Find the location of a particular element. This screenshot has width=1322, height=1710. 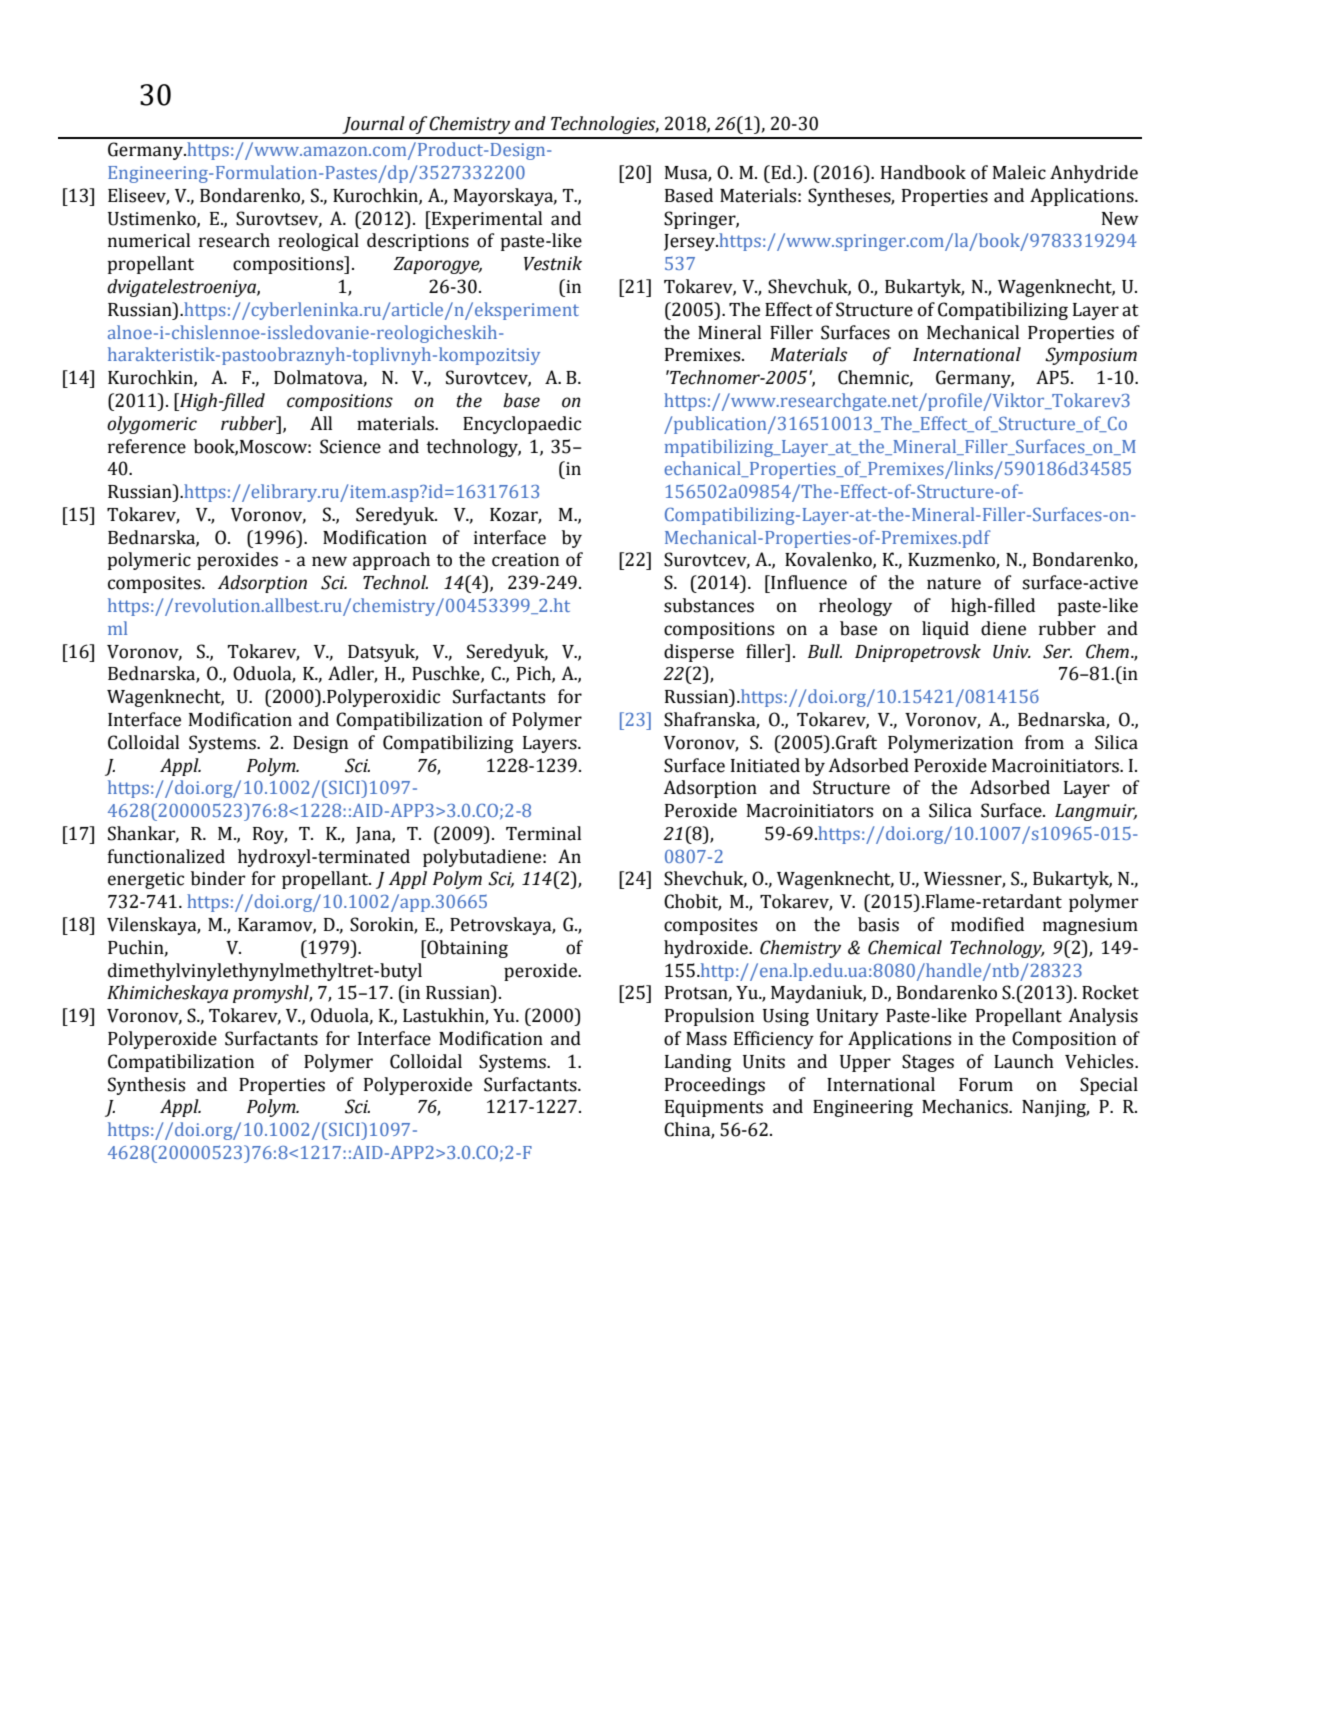

binder is located at coordinates (218, 878).
